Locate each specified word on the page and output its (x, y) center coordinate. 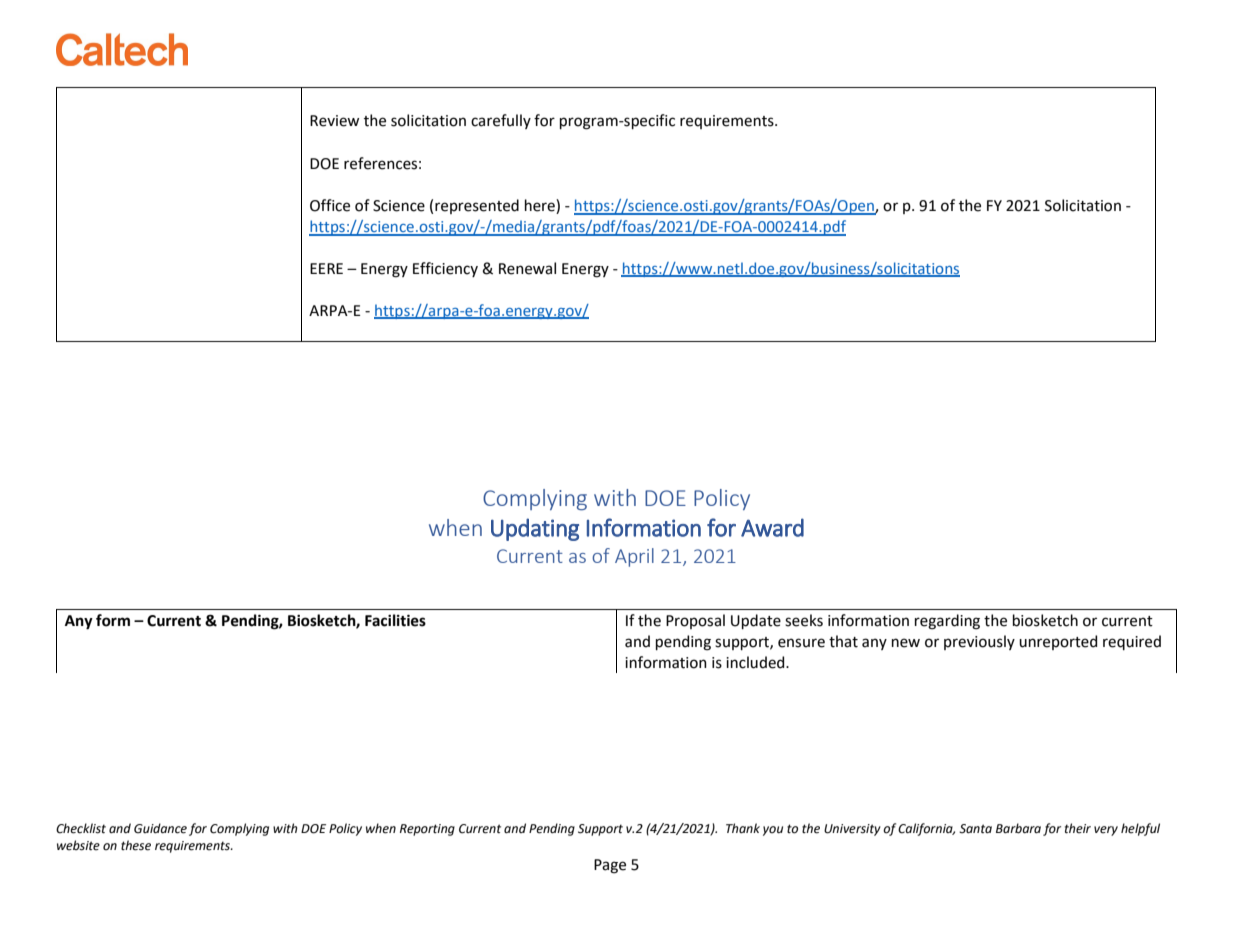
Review (334, 121)
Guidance (160, 828)
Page (610, 866)
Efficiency (445, 269)
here (541, 206)
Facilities (395, 620)
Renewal (527, 268)
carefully (501, 121)
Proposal (695, 621)
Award (772, 527)
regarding (947, 622)
